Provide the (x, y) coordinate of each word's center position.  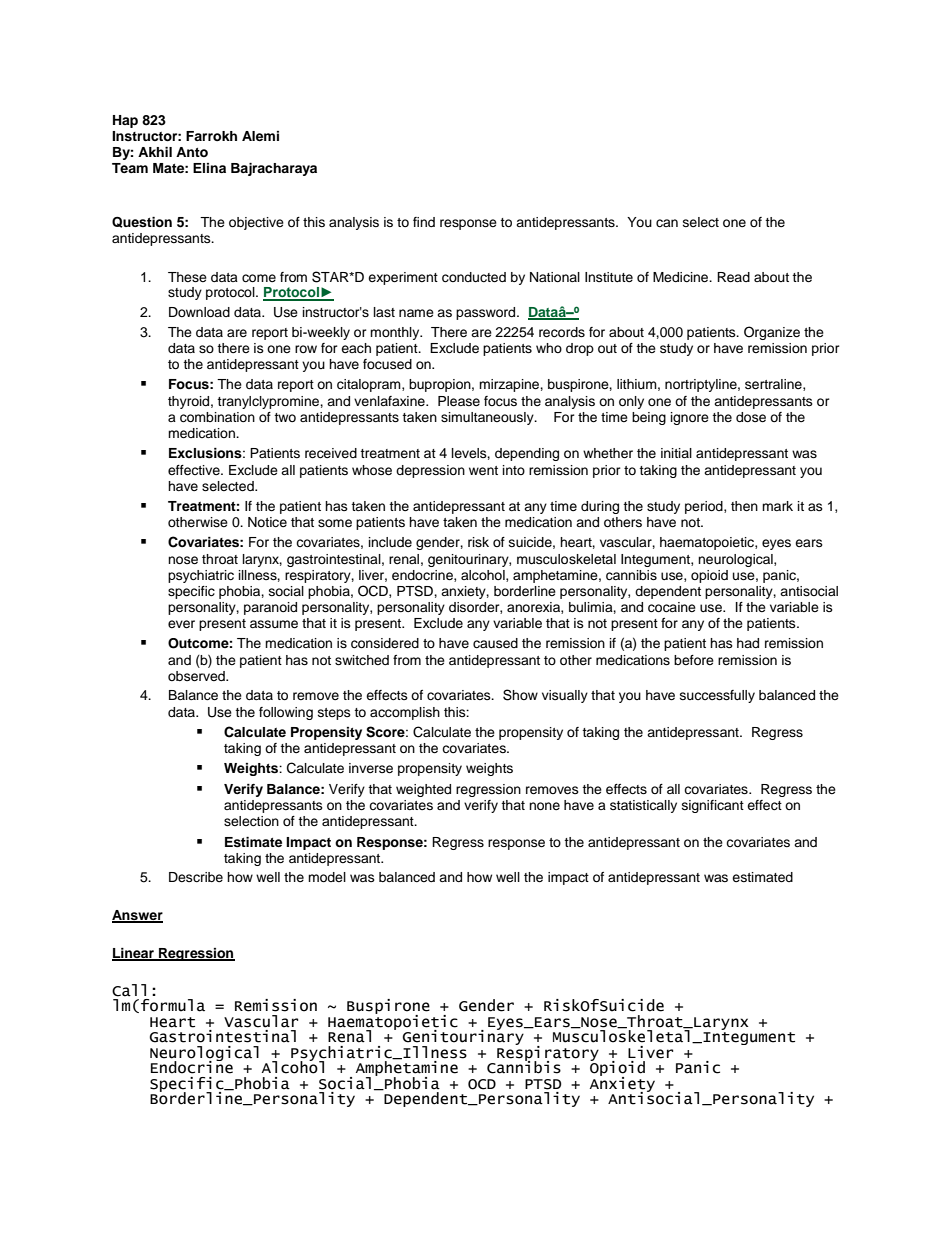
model (327, 877)
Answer (137, 916)
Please (459, 401)
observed (197, 676)
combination (217, 417)
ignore (690, 418)
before (694, 660)
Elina (209, 168)
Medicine (682, 277)
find (424, 222)
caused (495, 643)
